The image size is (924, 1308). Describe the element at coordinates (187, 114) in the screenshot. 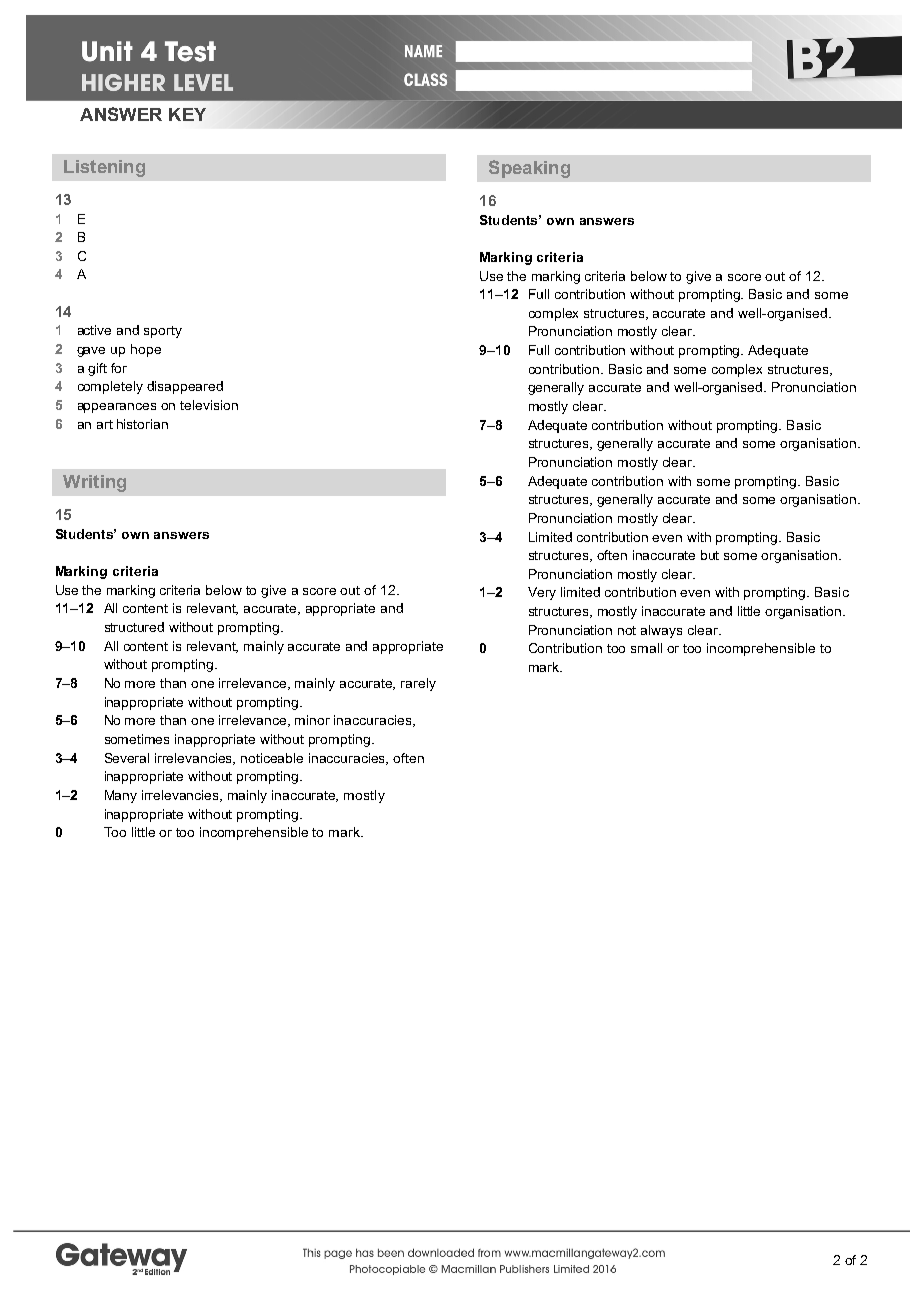

I see `KEY` at that location.
